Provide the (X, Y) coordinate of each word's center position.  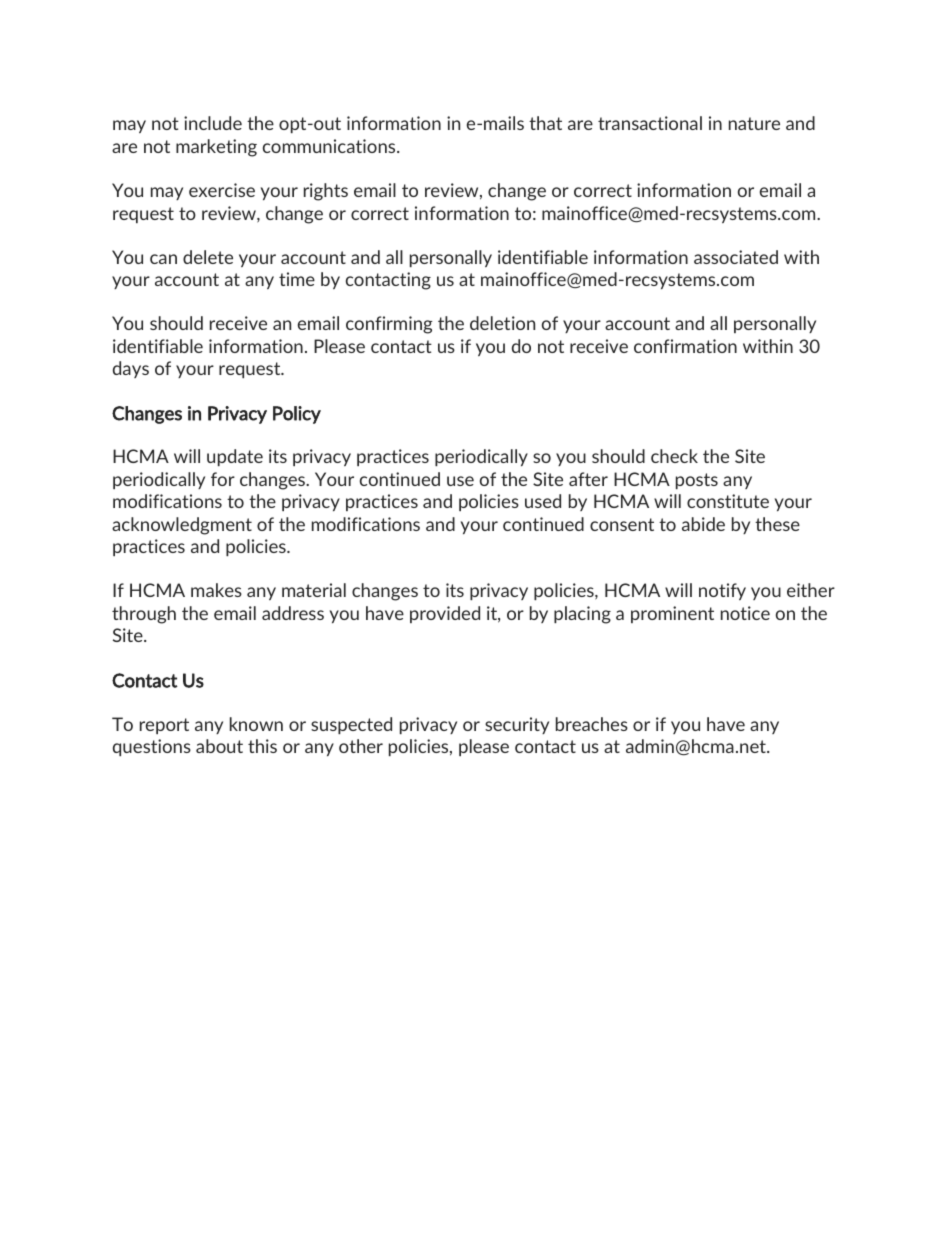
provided (445, 614)
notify (722, 591)
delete (208, 257)
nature (754, 123)
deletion (502, 323)
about (219, 746)
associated (736, 257)
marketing (216, 148)
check (674, 456)
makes (216, 590)
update (235, 457)
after (588, 479)
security (517, 725)
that (545, 123)
